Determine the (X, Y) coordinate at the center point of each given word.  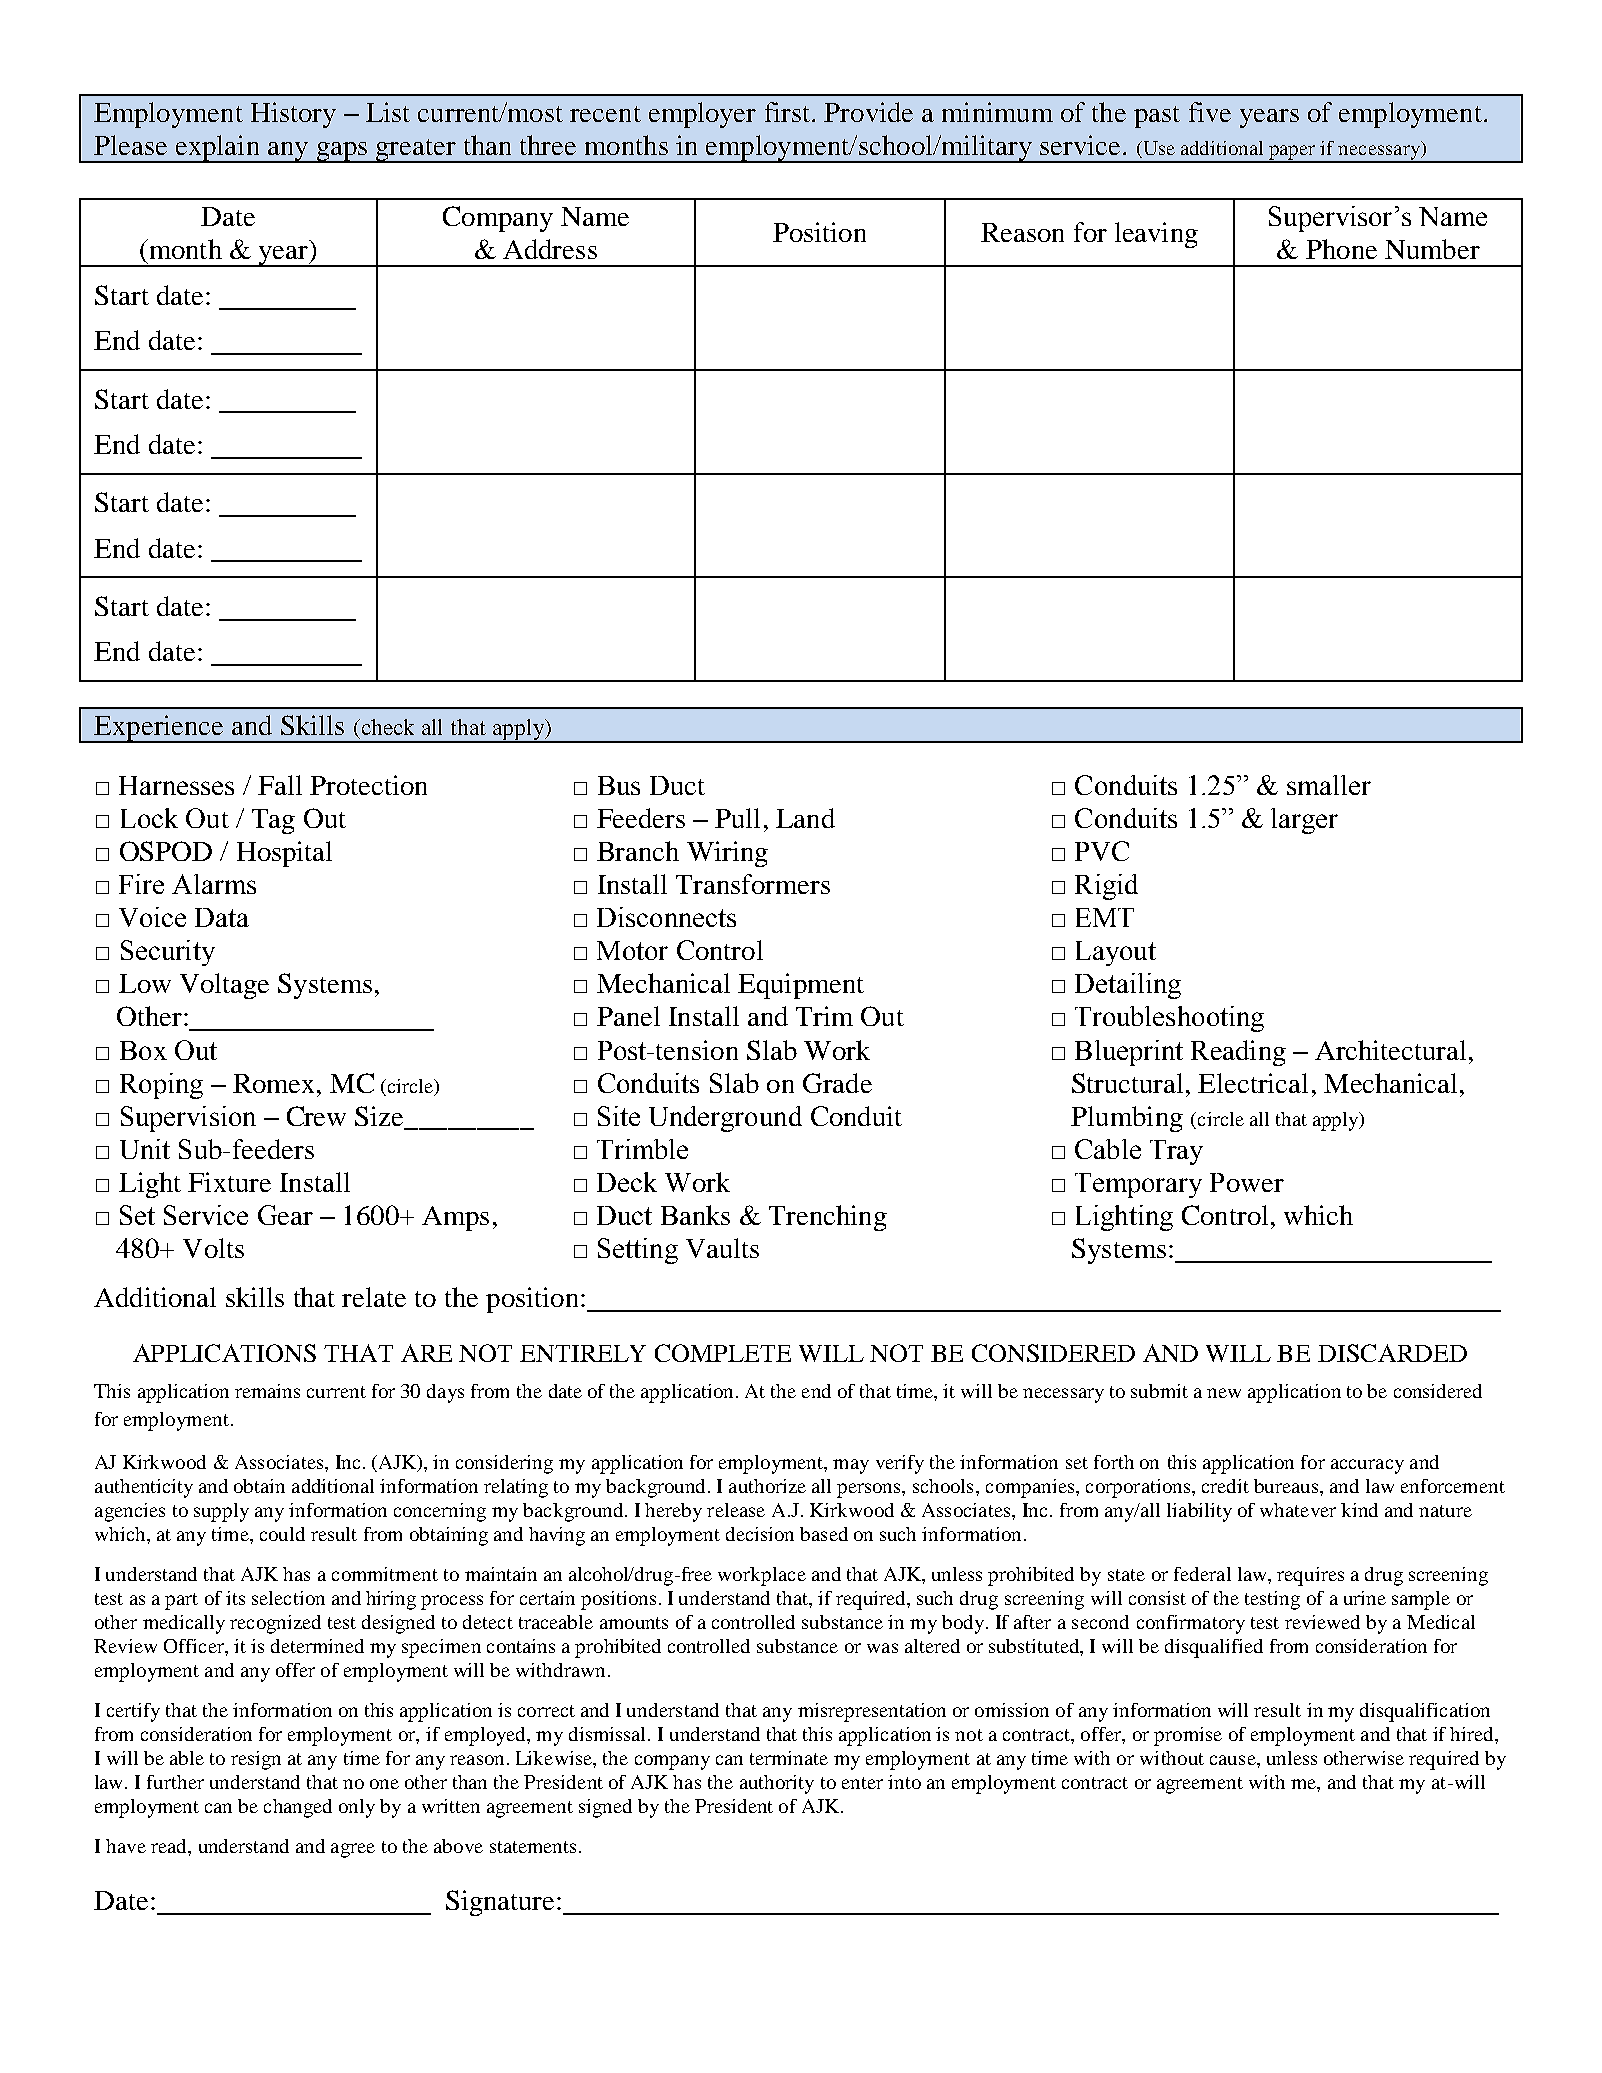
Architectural (1390, 1050)
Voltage (224, 986)
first (789, 112)
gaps (342, 152)
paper (1292, 153)
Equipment (801, 986)
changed (298, 1808)
